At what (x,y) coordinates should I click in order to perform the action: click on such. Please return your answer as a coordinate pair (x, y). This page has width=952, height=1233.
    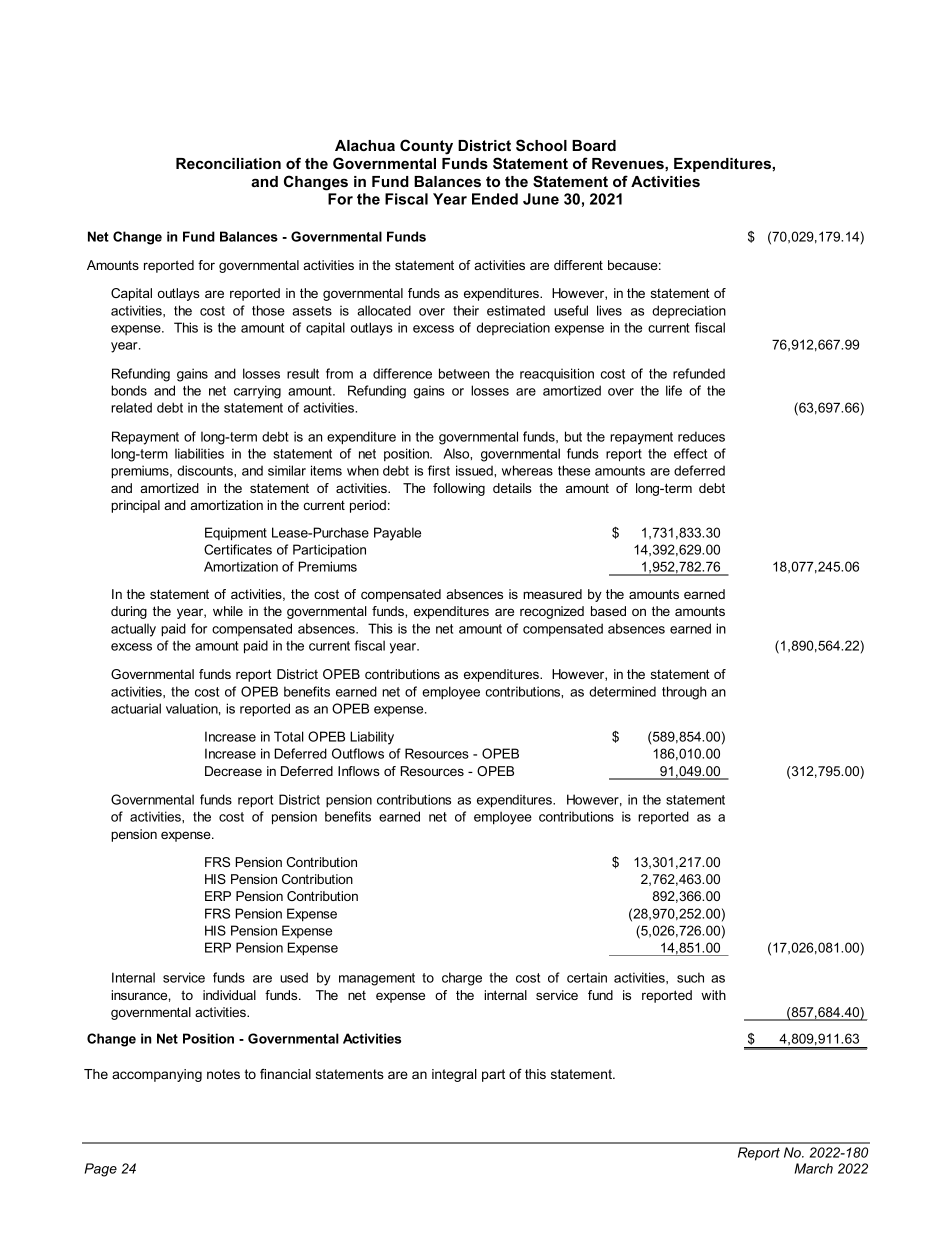
    Looking at the image, I should click on (690, 977).
